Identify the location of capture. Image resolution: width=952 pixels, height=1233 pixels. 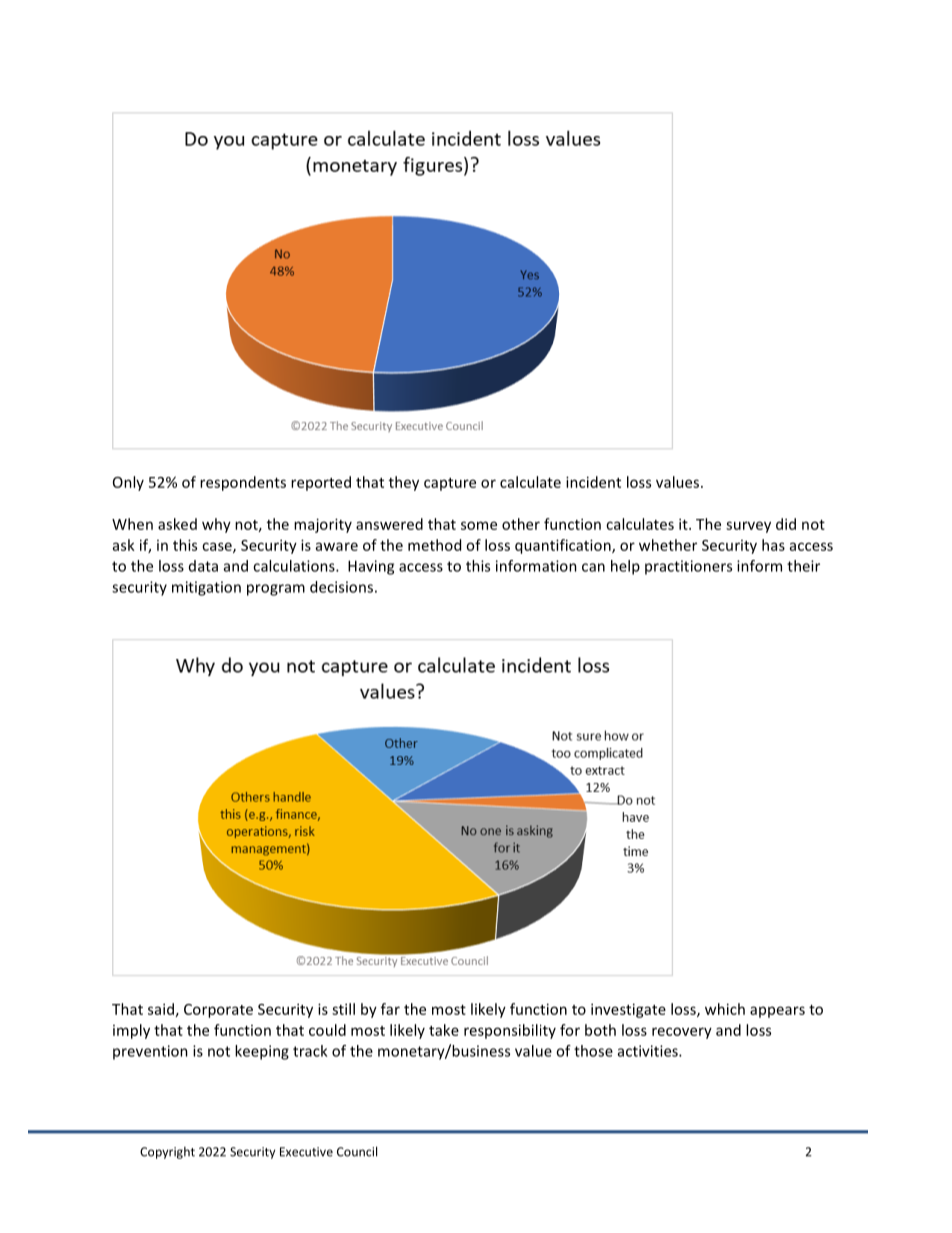
(450, 484).
